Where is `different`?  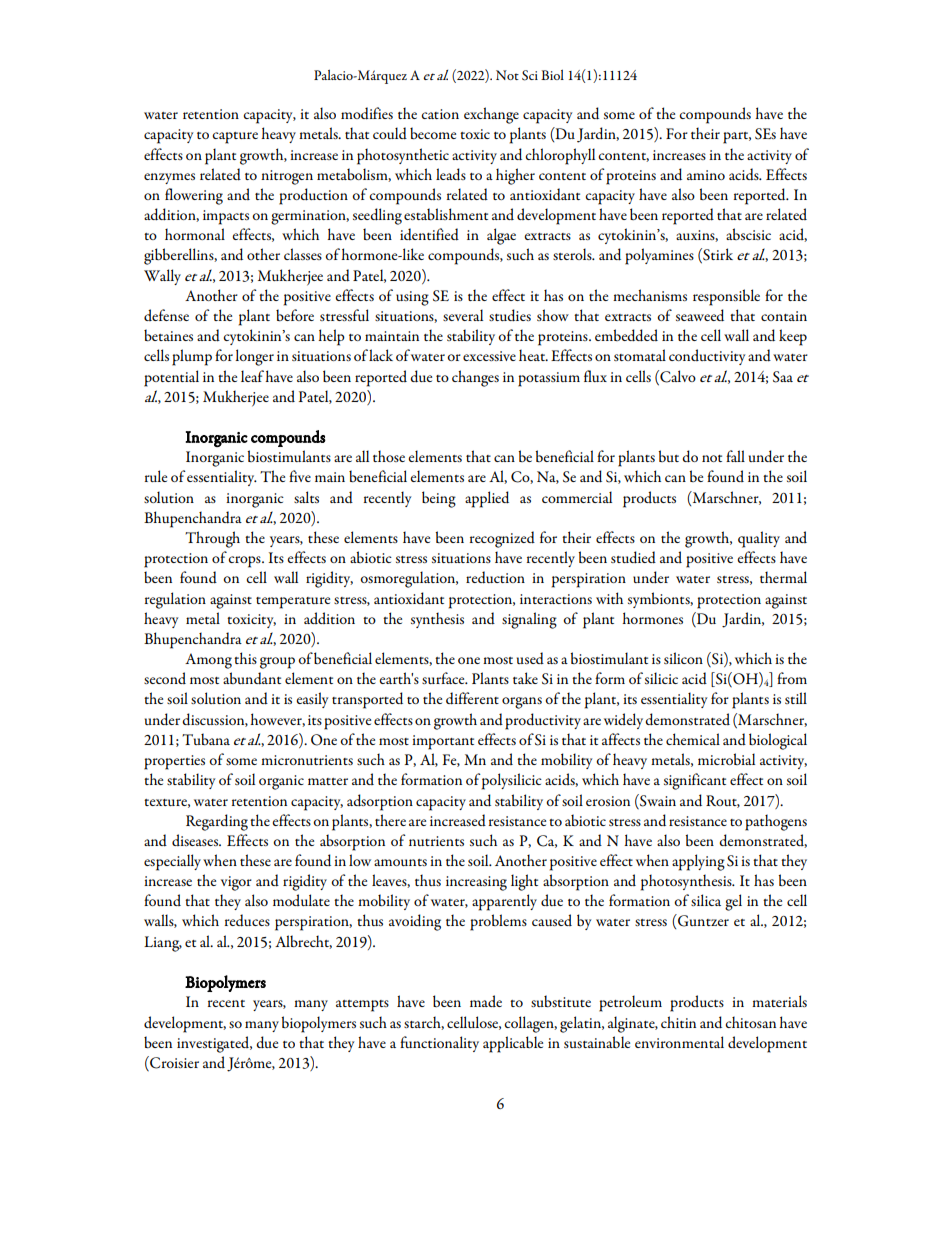
different is located at coordinates (472, 698).
